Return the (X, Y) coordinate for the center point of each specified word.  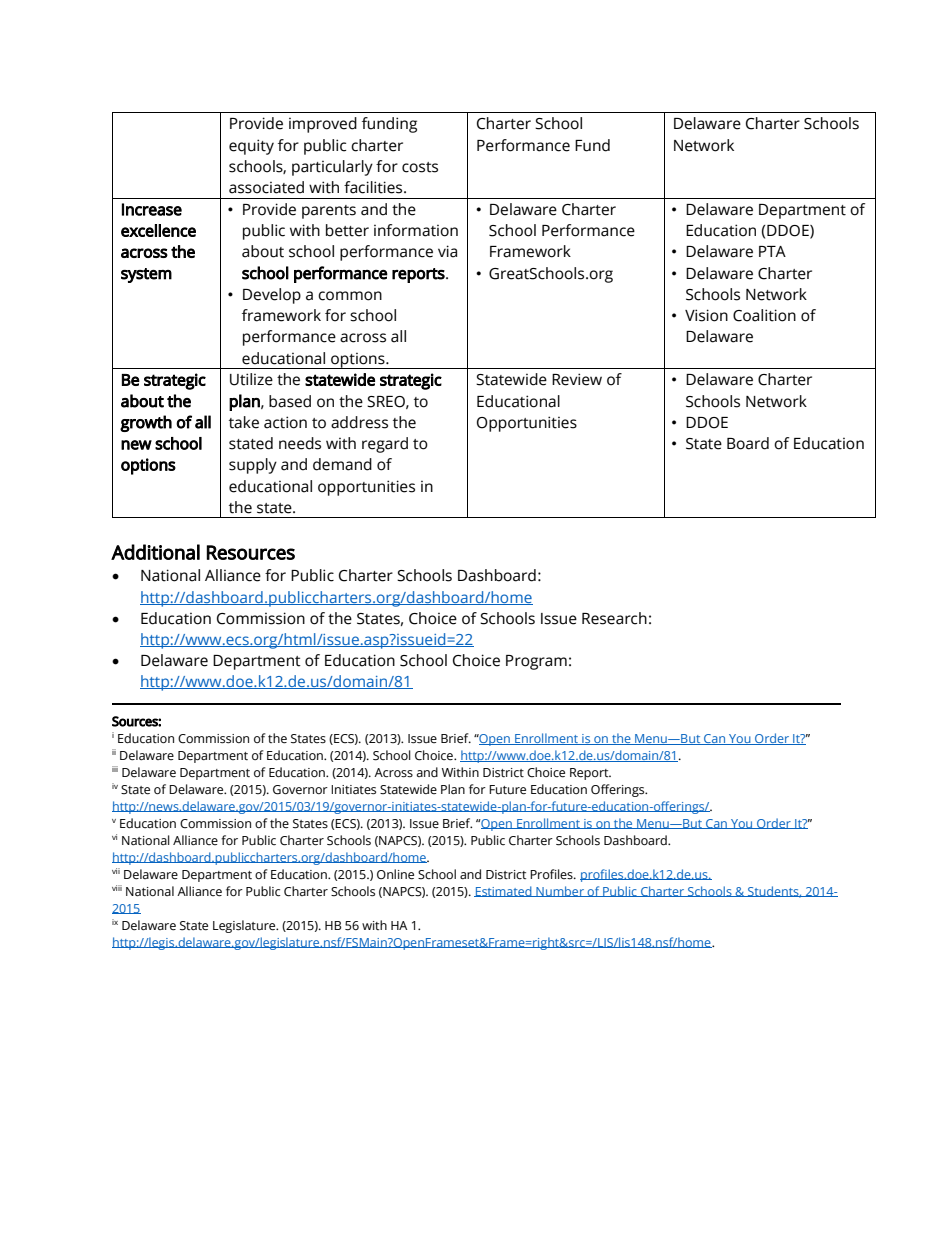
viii (117, 888)
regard (385, 445)
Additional (155, 552)
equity (251, 147)
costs (420, 167)
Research (614, 618)
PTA (772, 251)
